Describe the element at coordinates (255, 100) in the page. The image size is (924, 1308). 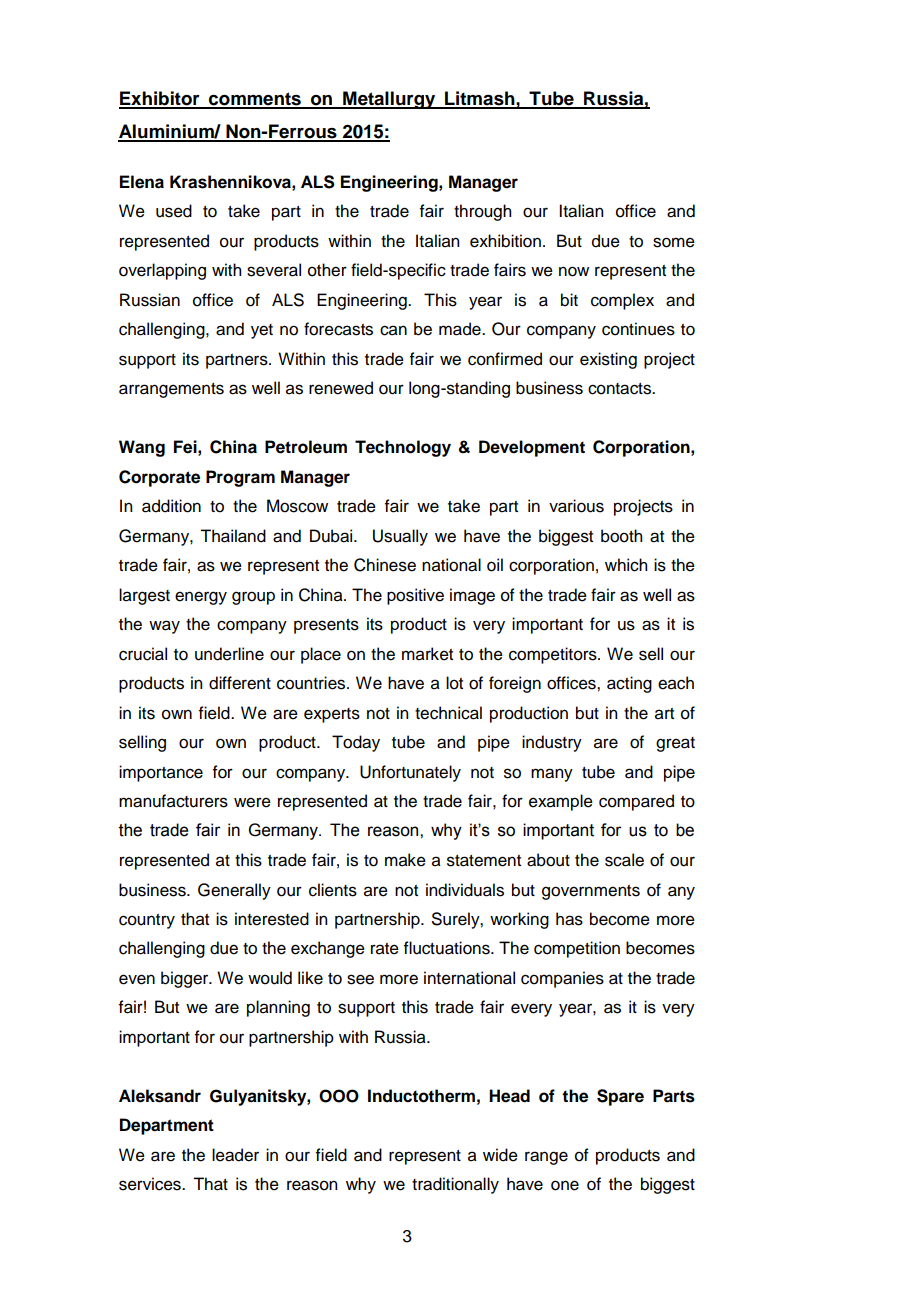
I see `comments` at that location.
